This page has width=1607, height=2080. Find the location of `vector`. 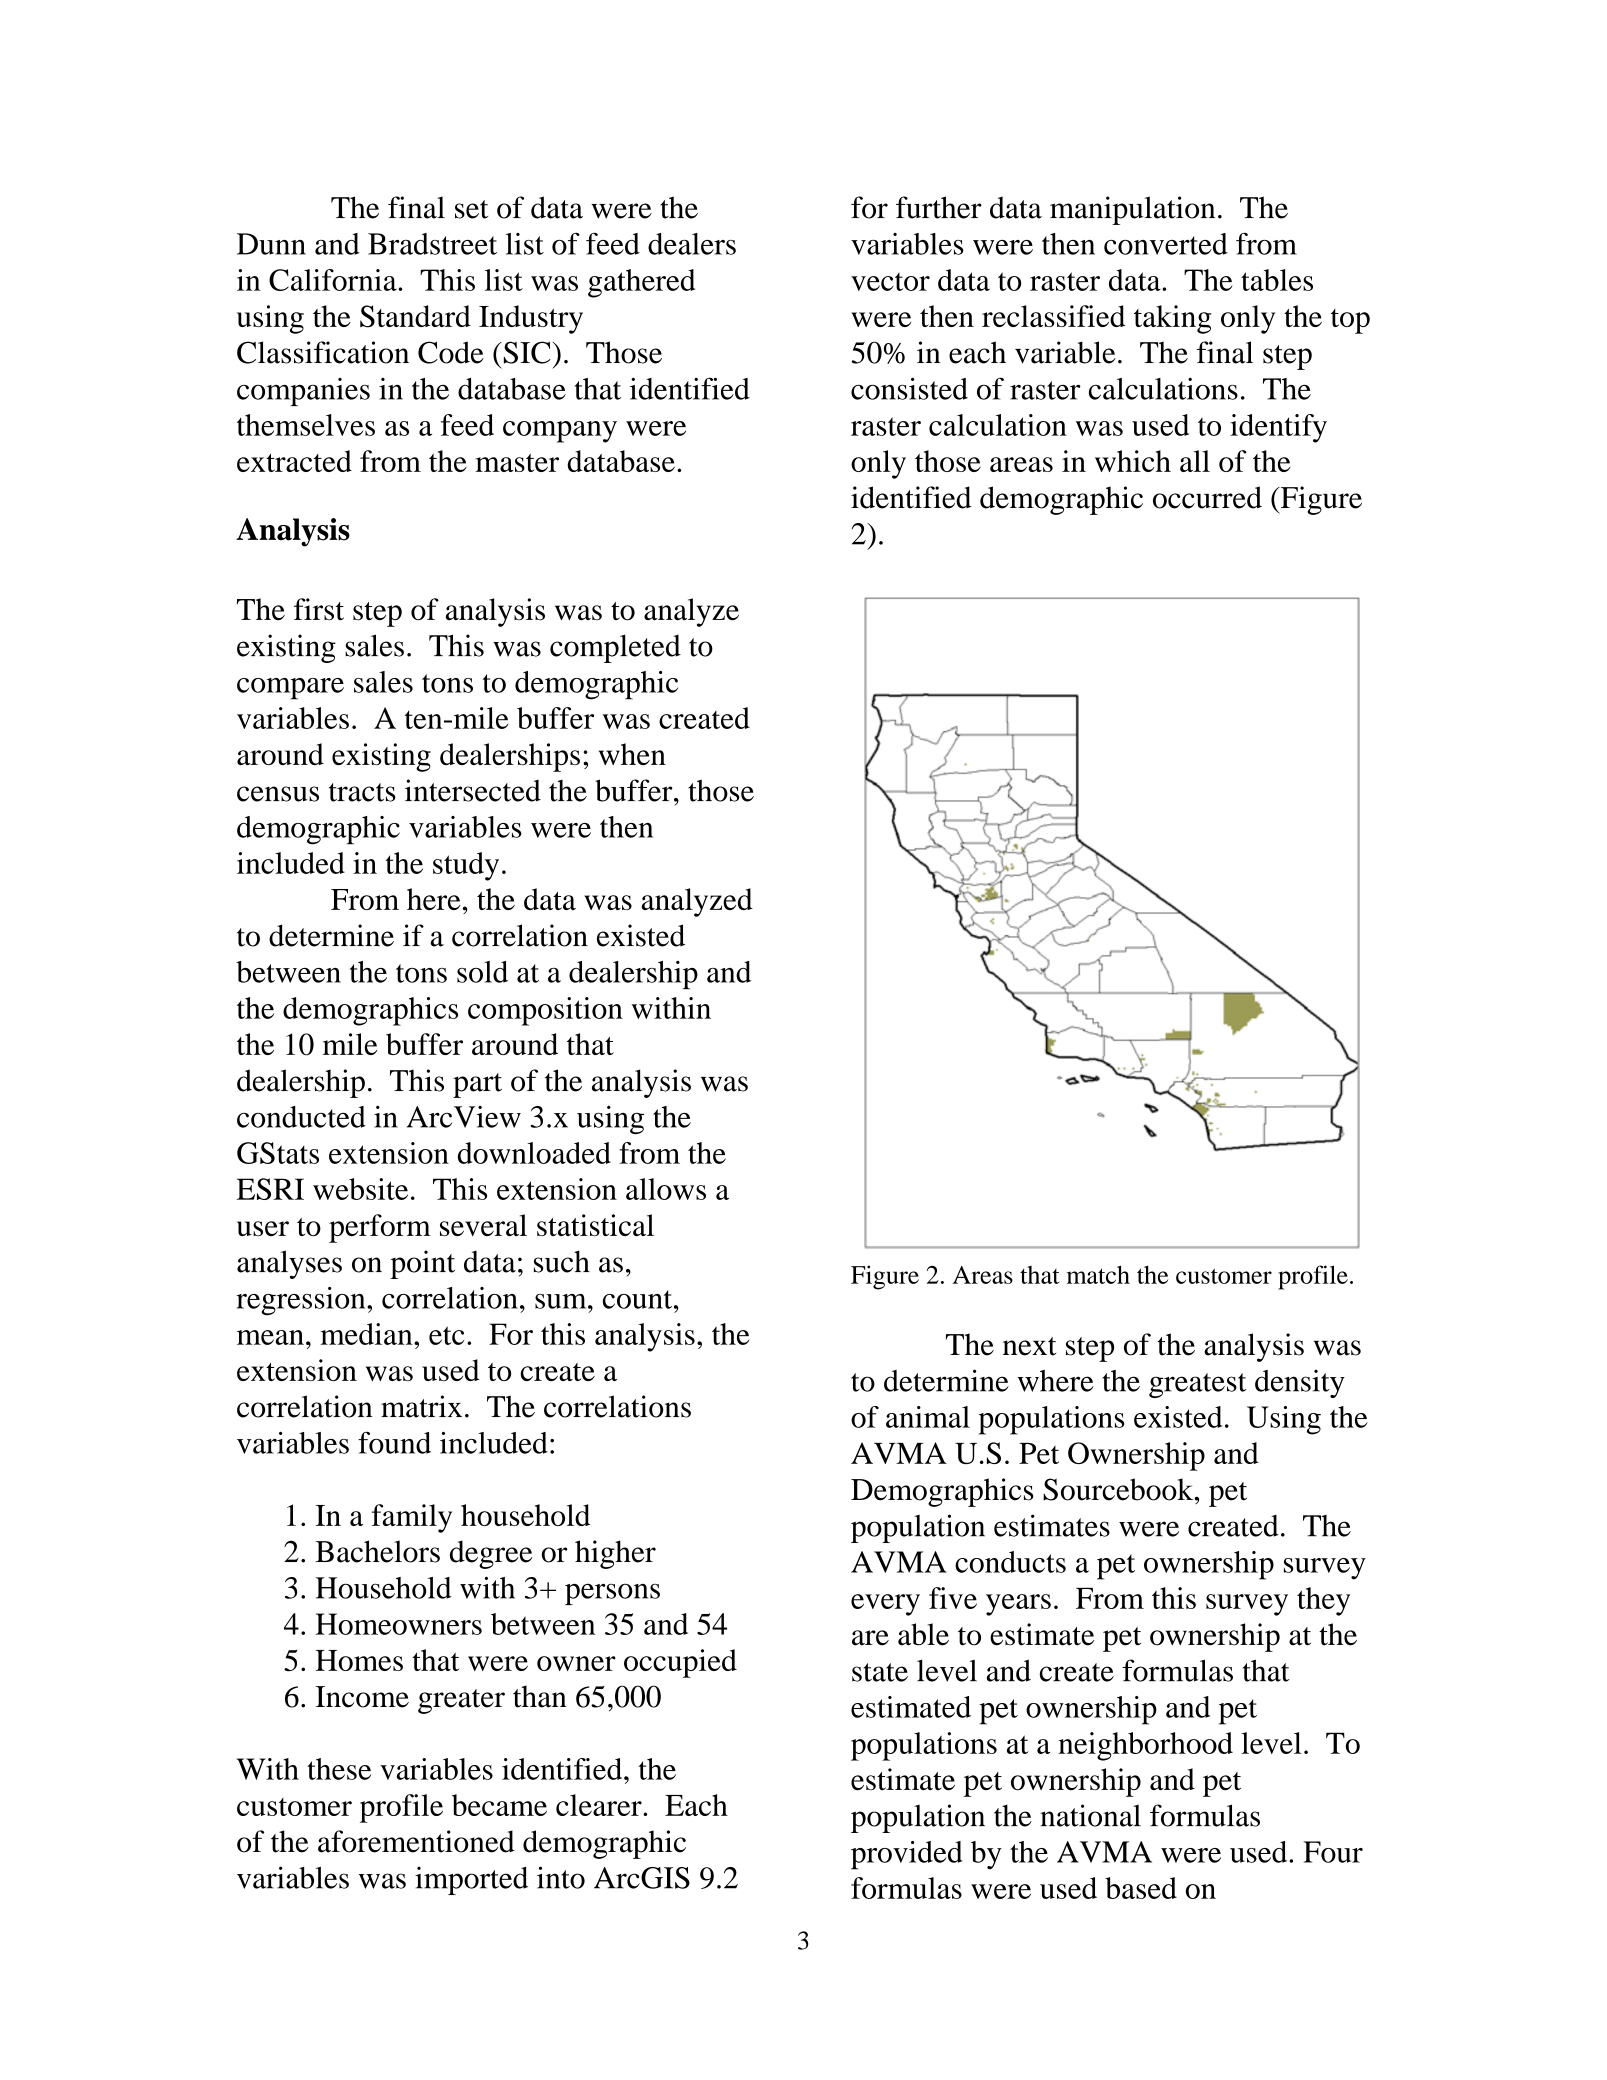

vector is located at coordinates (890, 281).
